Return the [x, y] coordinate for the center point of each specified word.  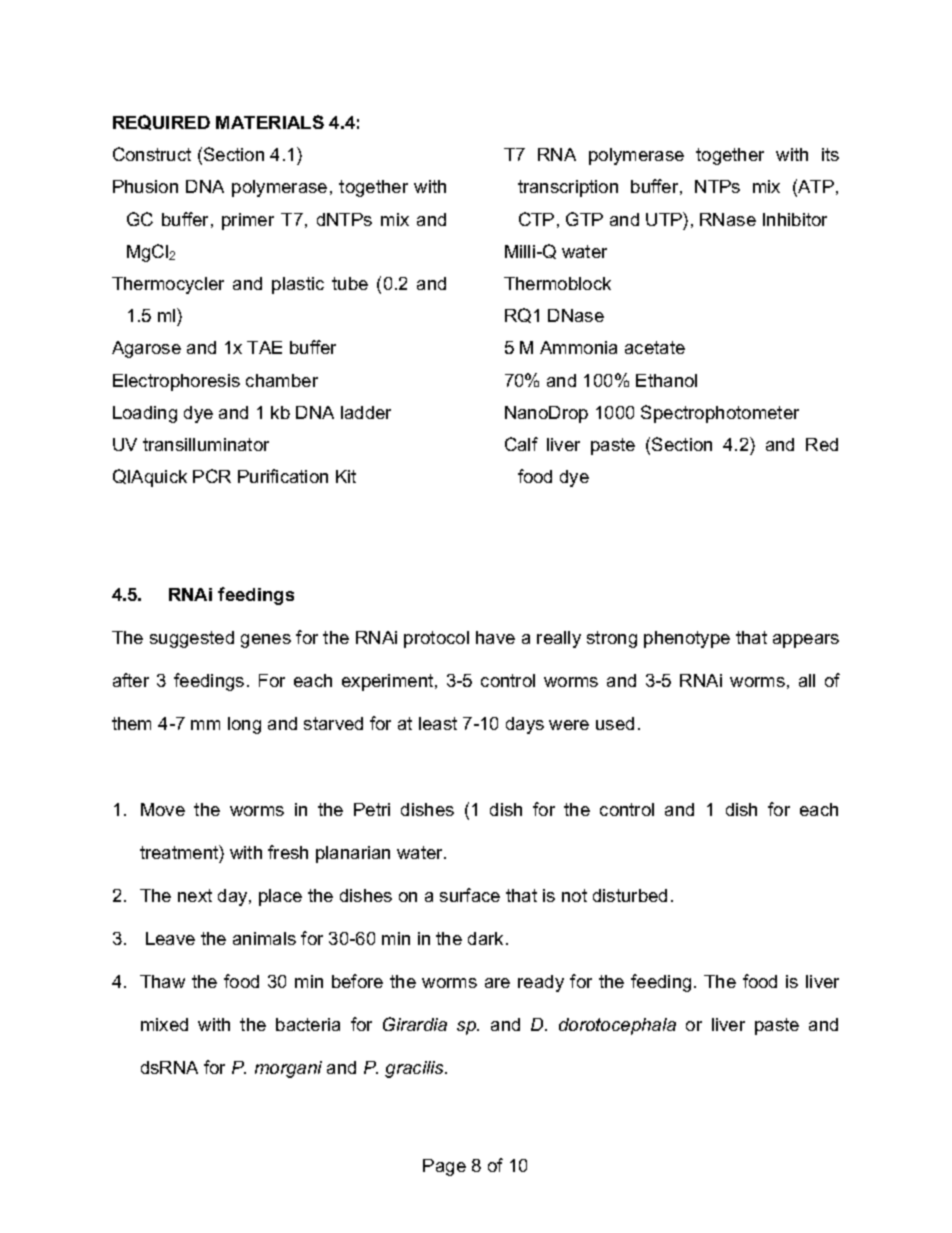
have [495, 637]
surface [470, 895]
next [195, 895]
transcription [568, 188]
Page [444, 1167]
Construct [152, 154]
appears [806, 641]
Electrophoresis [176, 382]
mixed [164, 1024]
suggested [192, 639]
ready [541, 983]
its [830, 154]
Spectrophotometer [720, 414]
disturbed [630, 895]
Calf [521, 444]
